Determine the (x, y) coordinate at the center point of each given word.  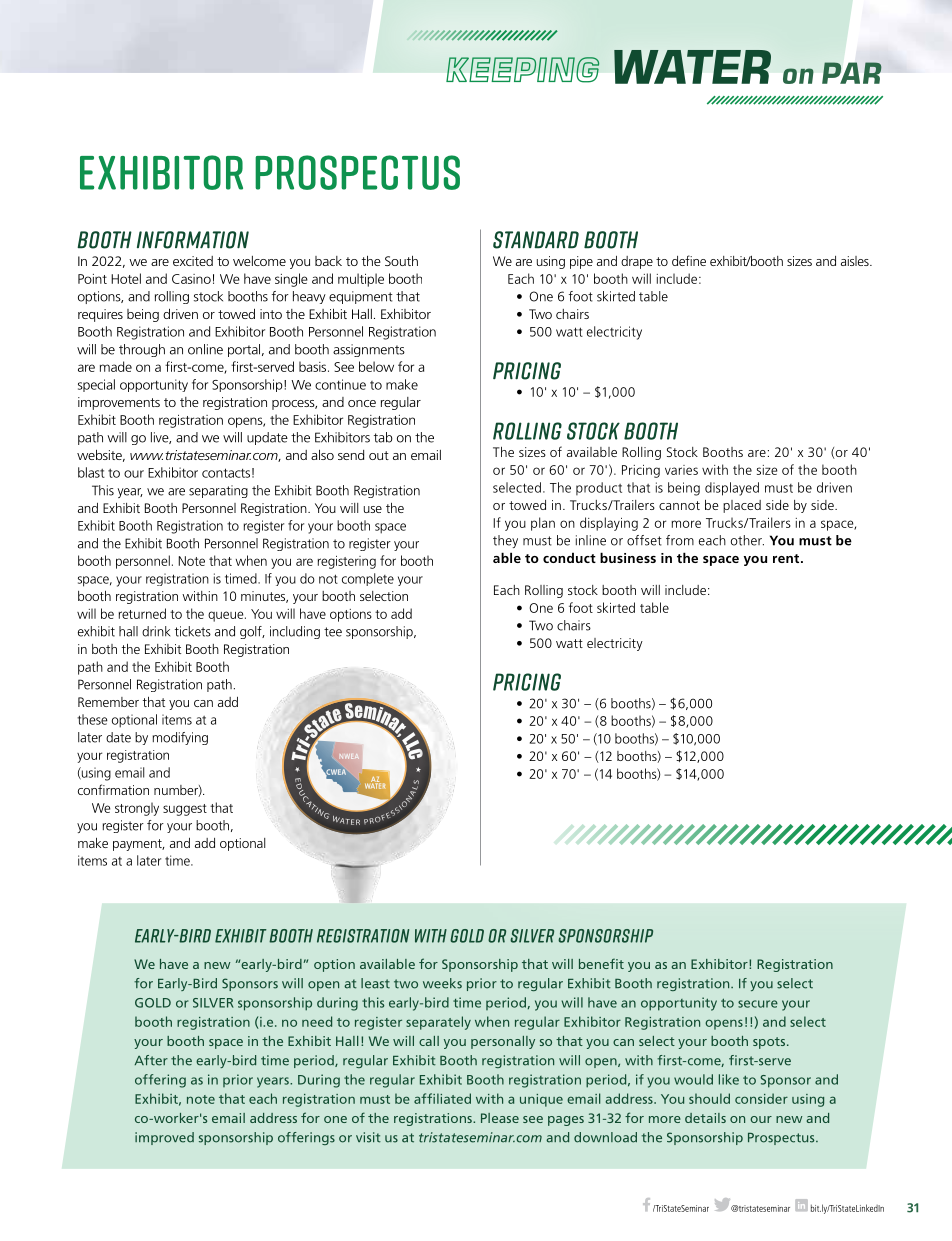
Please (500, 1118)
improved (164, 1138)
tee (333, 632)
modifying (180, 738)
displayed (732, 489)
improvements (119, 403)
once (362, 403)
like (729, 1079)
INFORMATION (193, 240)
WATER (692, 67)
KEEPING (523, 70)
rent (787, 558)
